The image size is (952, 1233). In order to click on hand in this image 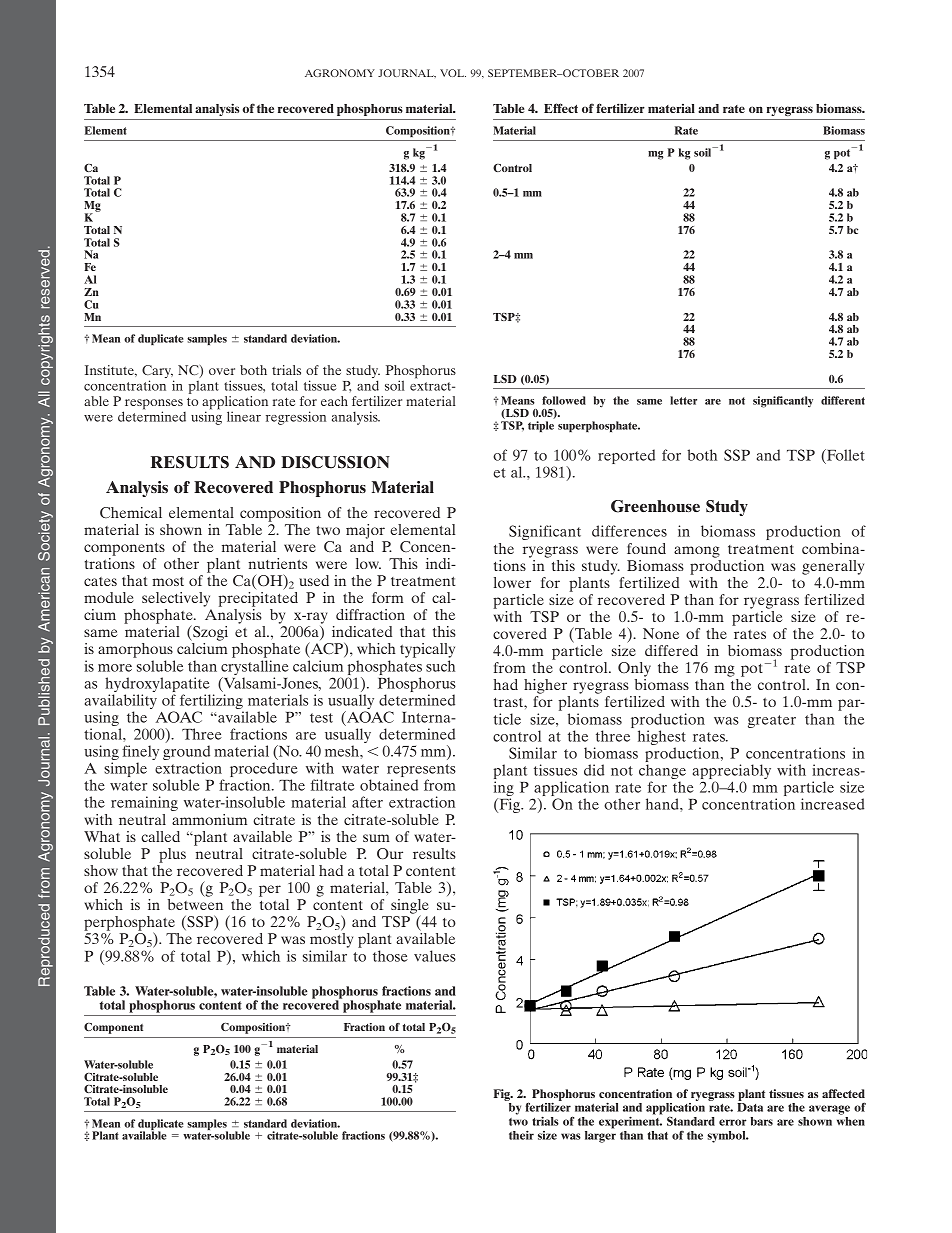, I will do `click(663, 804)`.
